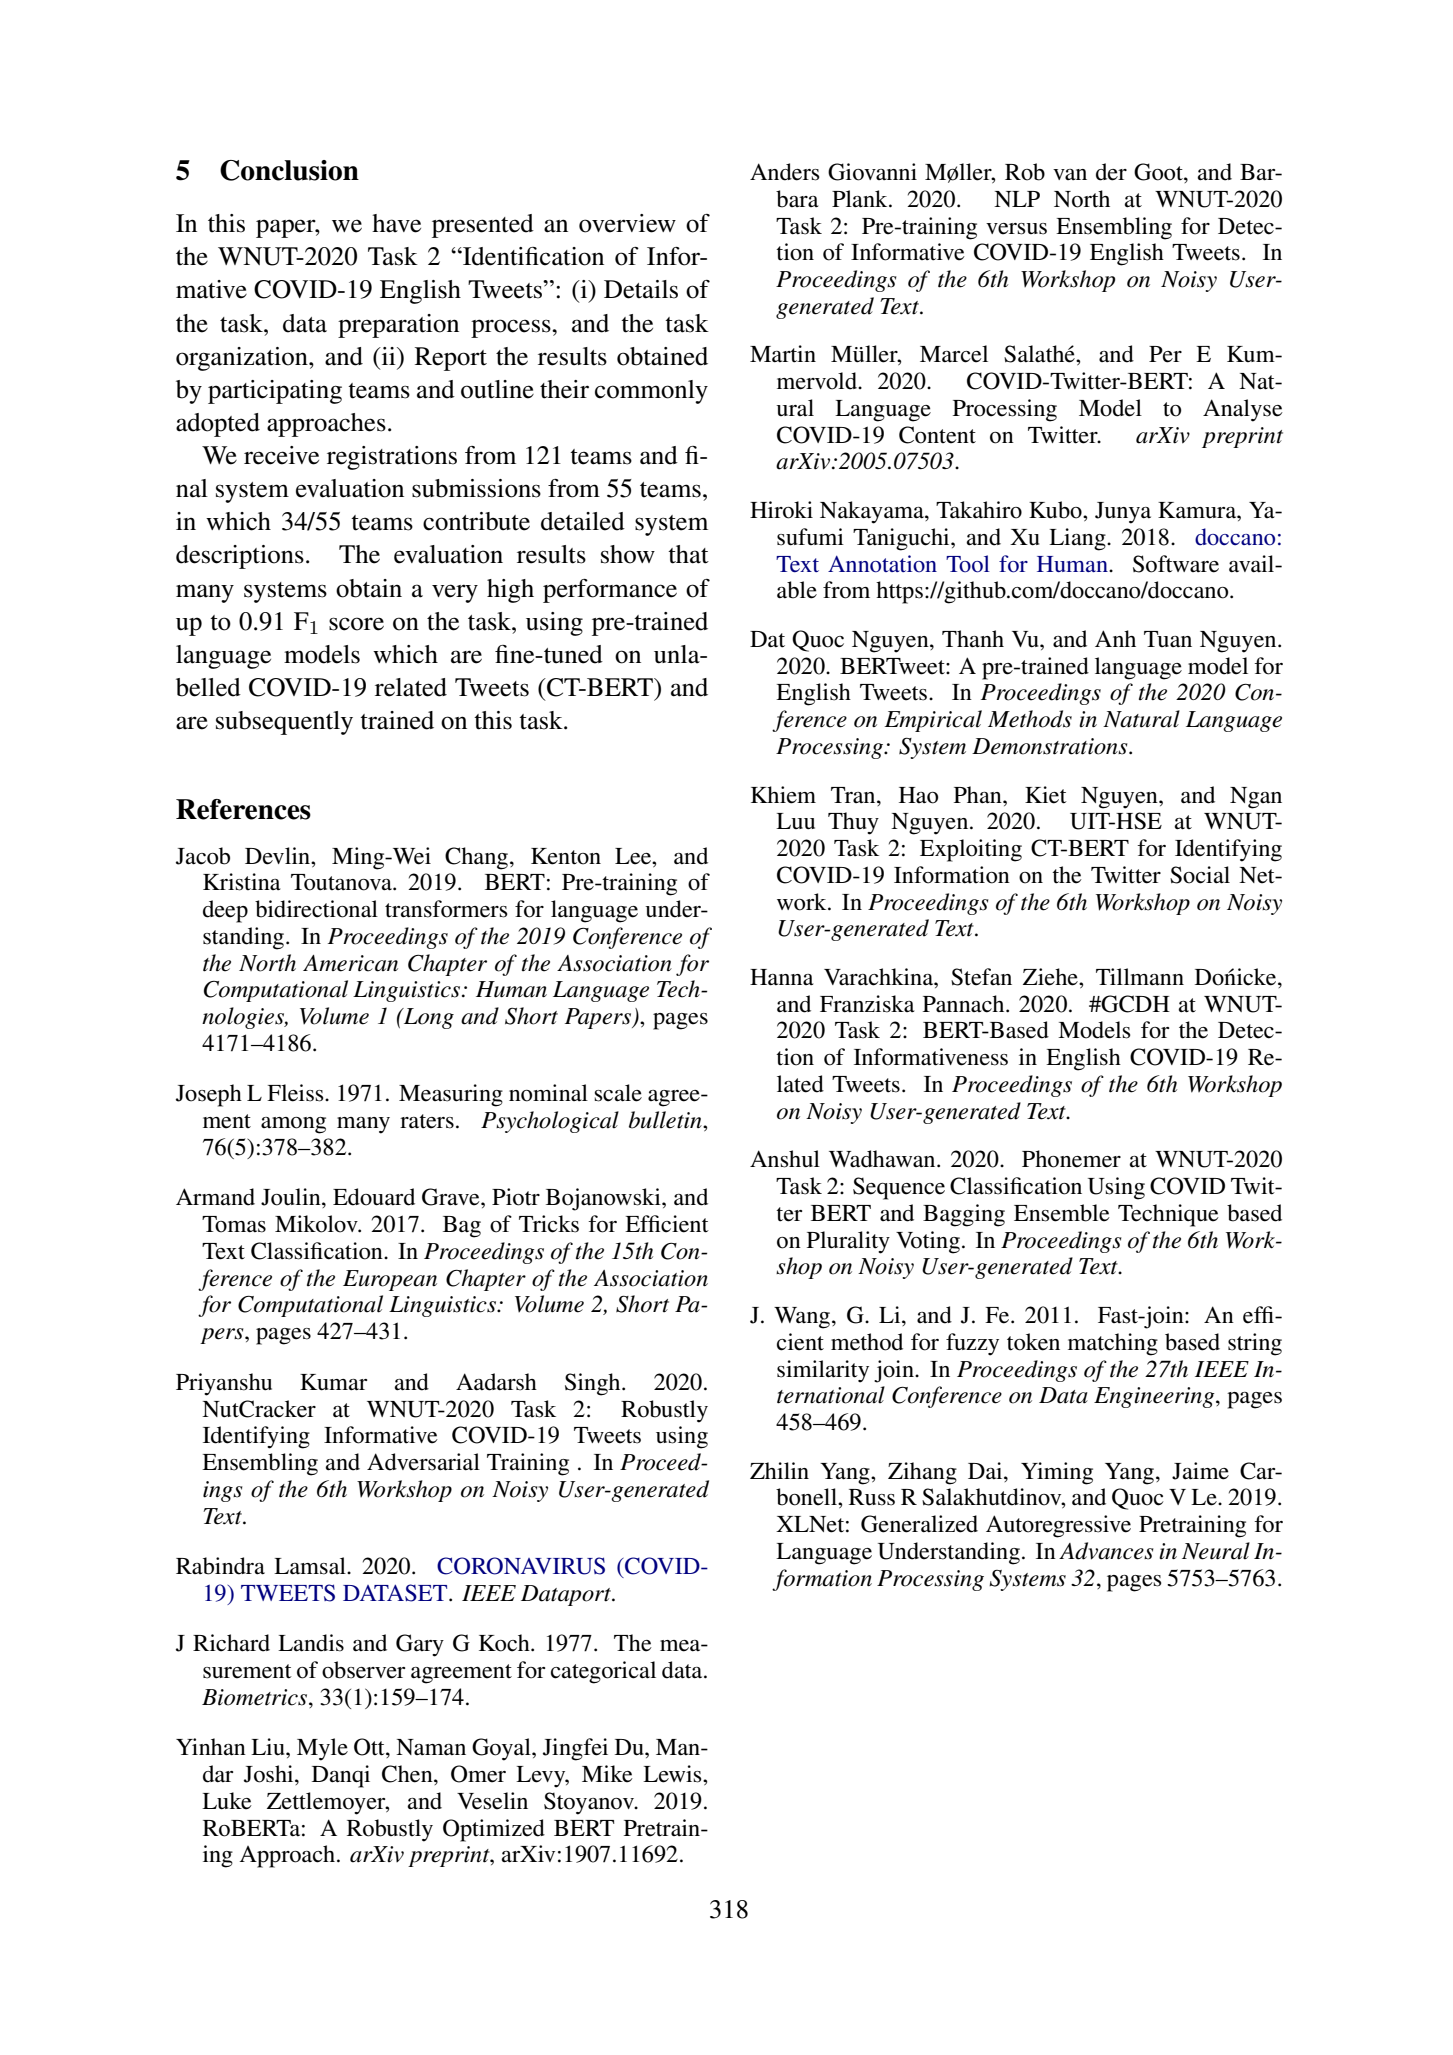 Image resolution: width=1453 pixels, height=2055 pixels. What do you see at coordinates (284, 723) in the document?
I see `subsequently` at bounding box center [284, 723].
